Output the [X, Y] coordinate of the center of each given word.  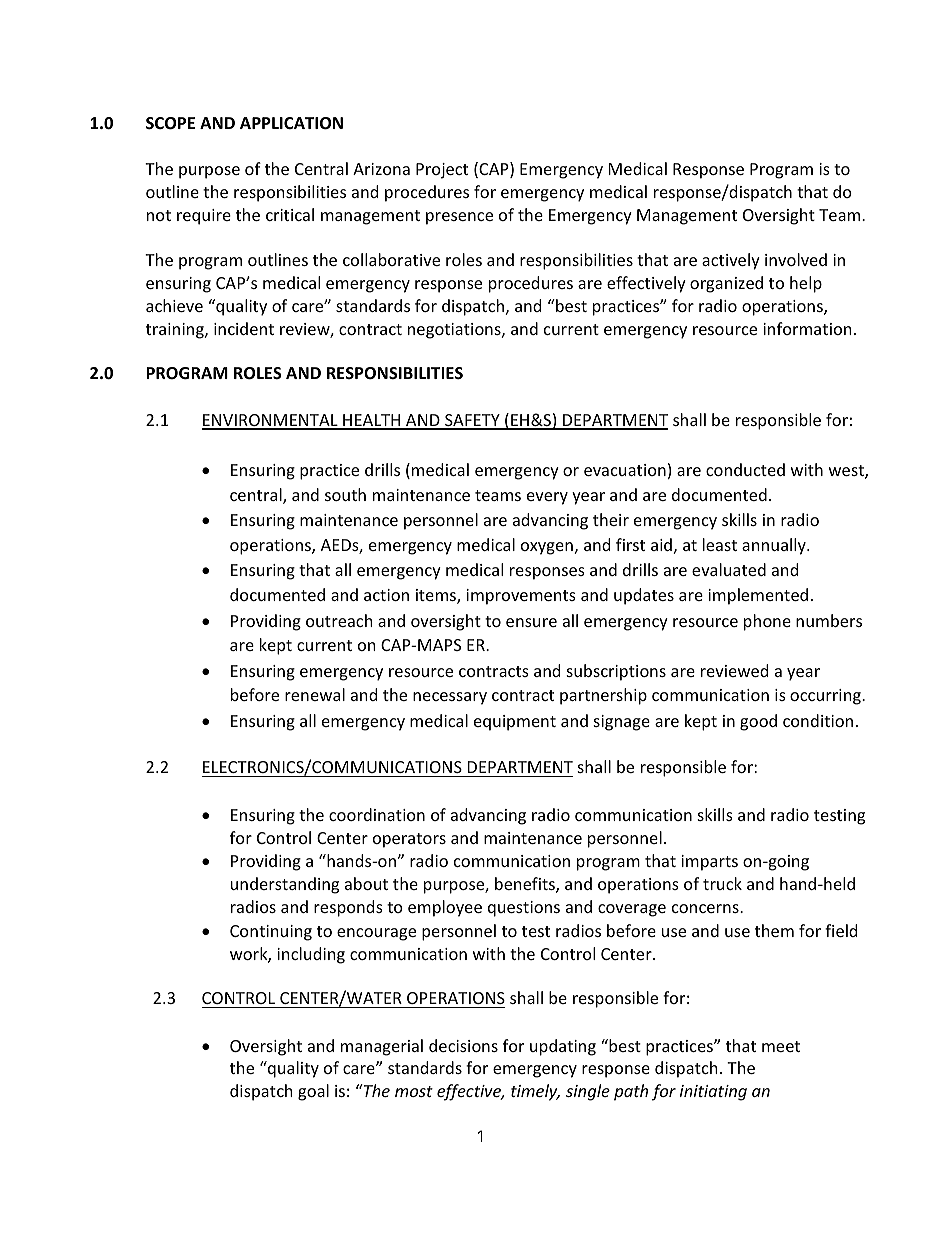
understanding [285, 885]
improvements [521, 597]
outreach [339, 620]
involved [796, 259]
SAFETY [472, 421]
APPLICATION [291, 123]
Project [442, 171]
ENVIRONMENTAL [271, 421]
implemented [758, 596]
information [807, 328]
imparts [709, 863]
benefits [526, 885]
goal [313, 1092]
